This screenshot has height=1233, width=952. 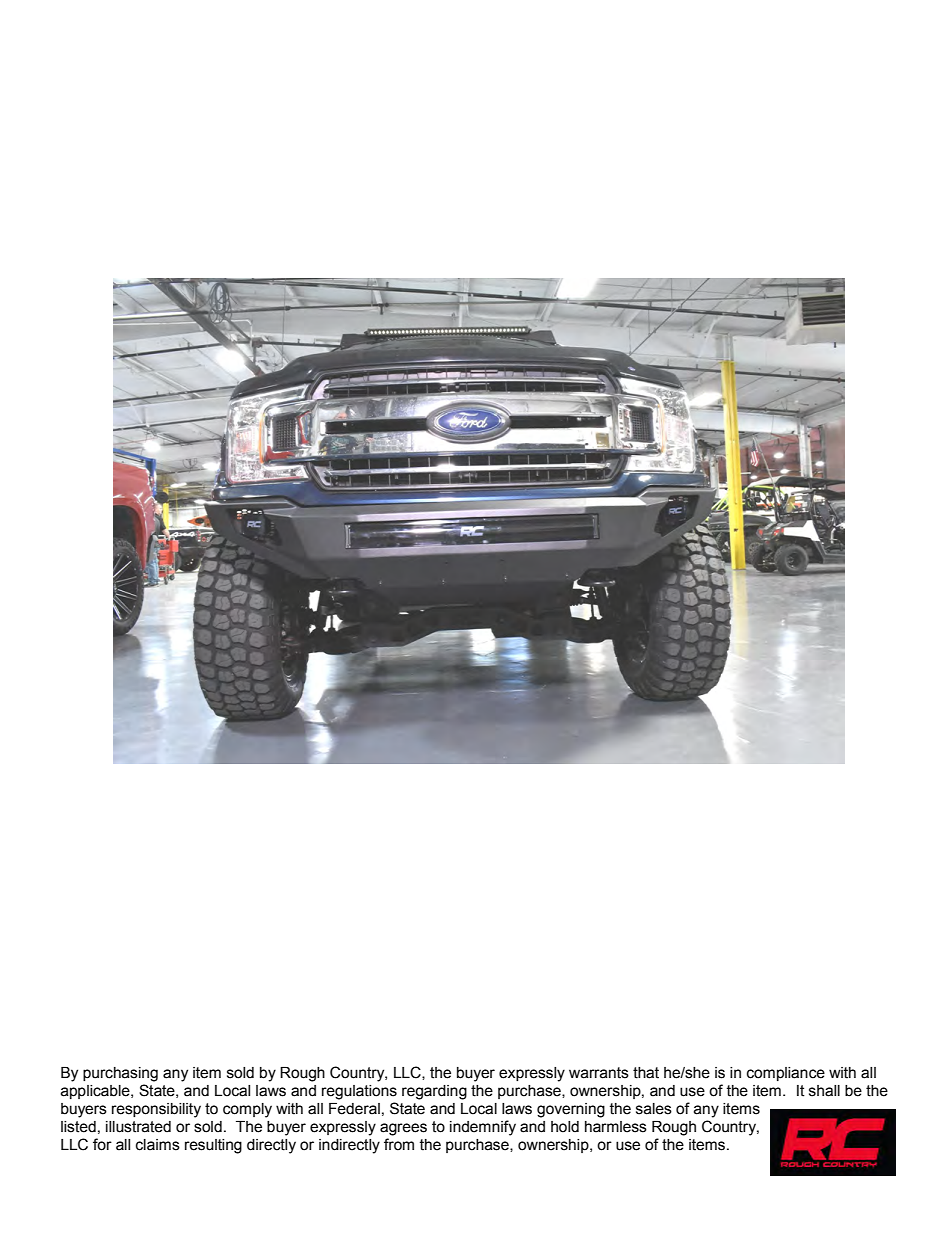 What do you see at coordinates (434, 1092) in the screenshot?
I see `regarding` at bounding box center [434, 1092].
